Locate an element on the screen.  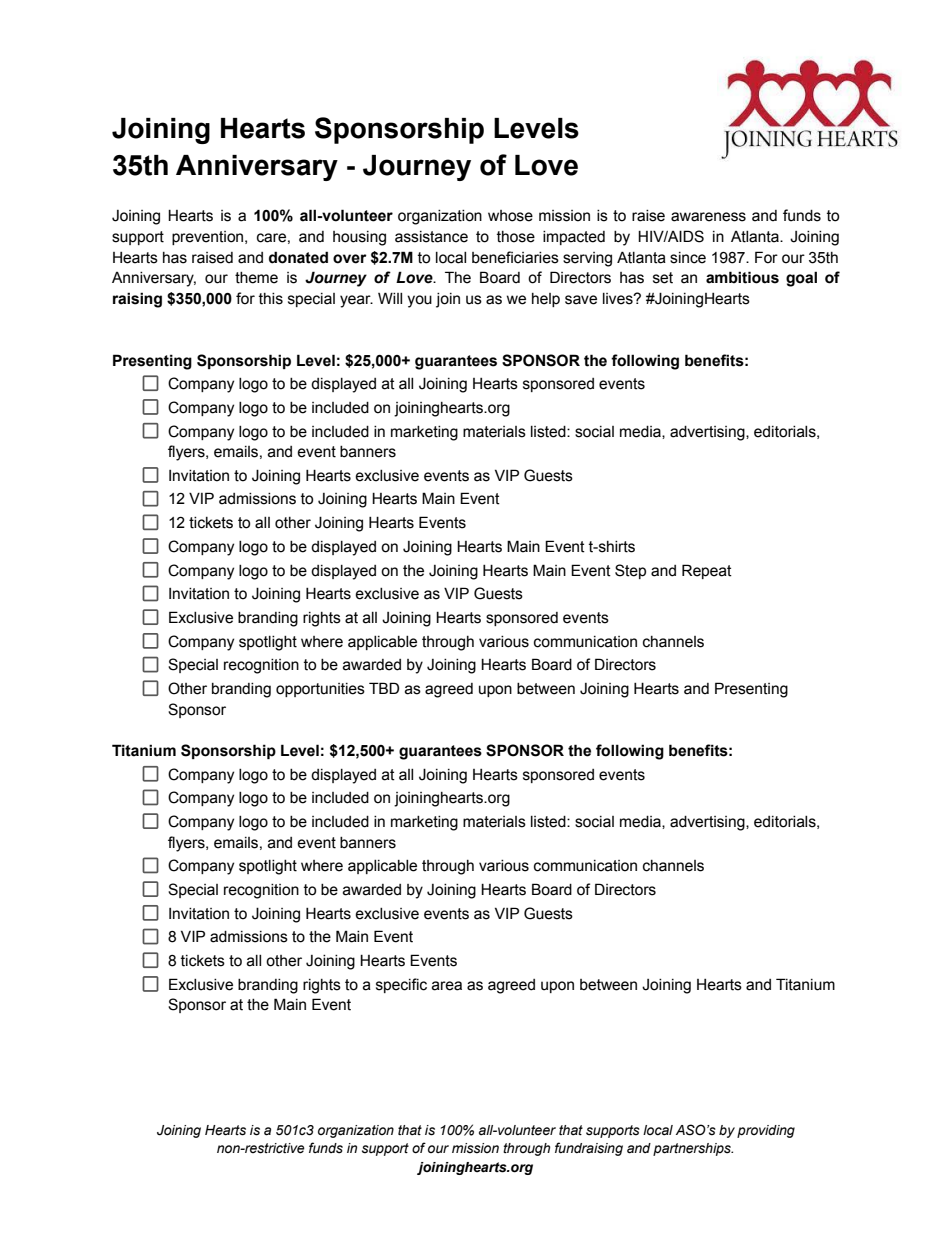
partnerships is located at coordinates (693, 1149).
